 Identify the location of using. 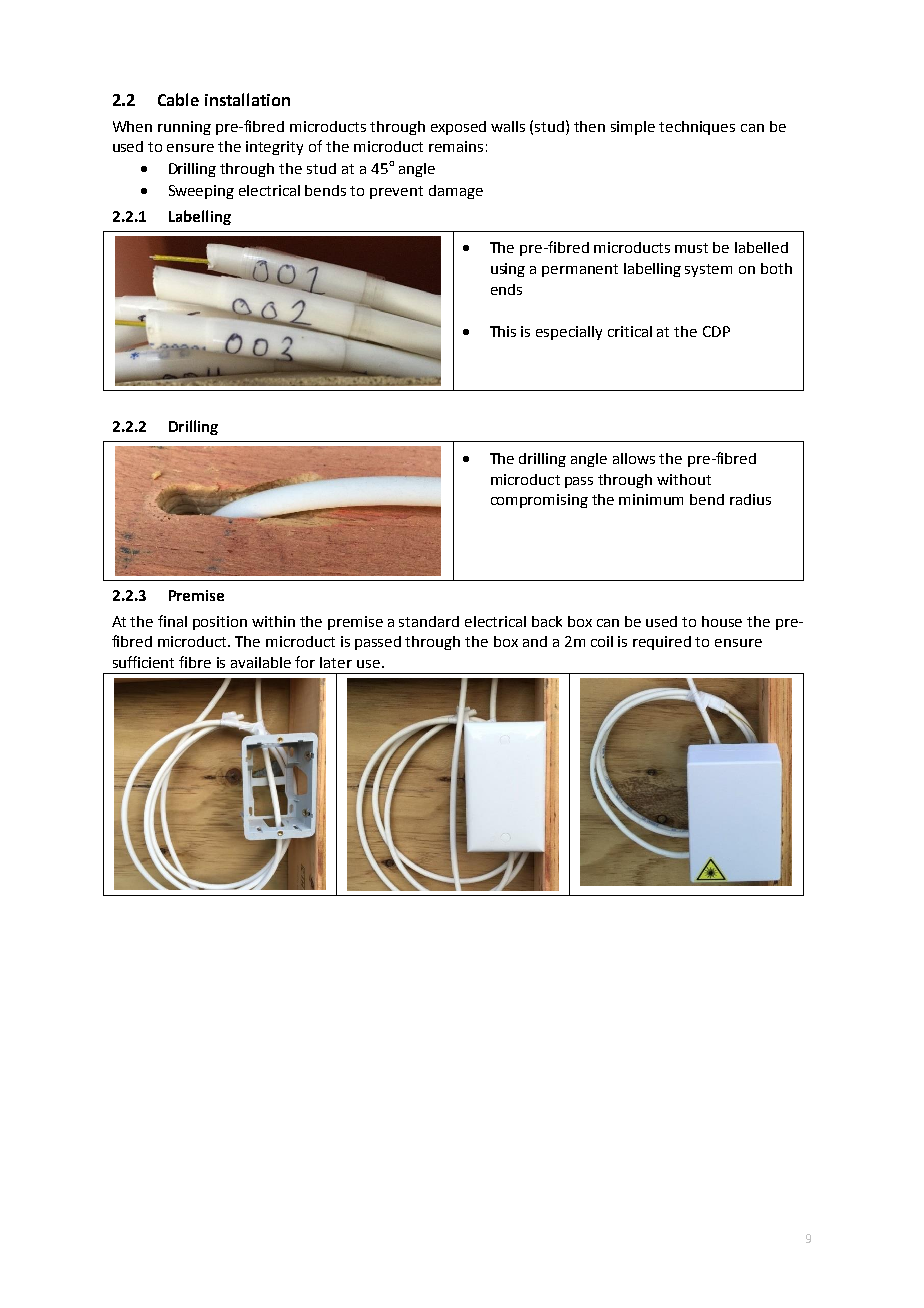
(508, 270).
